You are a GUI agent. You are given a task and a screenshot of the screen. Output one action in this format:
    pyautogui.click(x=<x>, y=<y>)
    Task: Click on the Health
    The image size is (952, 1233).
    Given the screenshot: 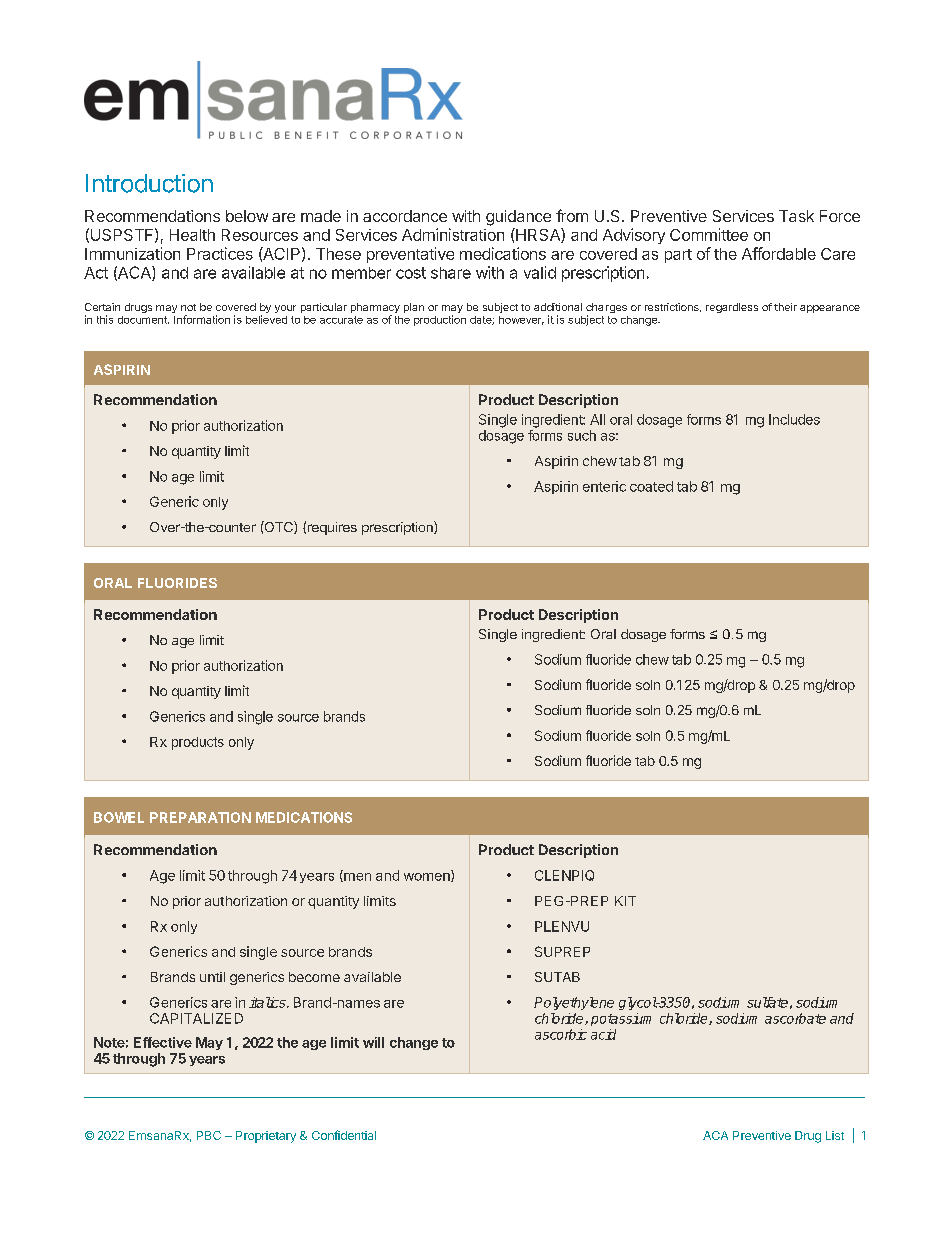 What is the action you would take?
    pyautogui.click(x=192, y=235)
